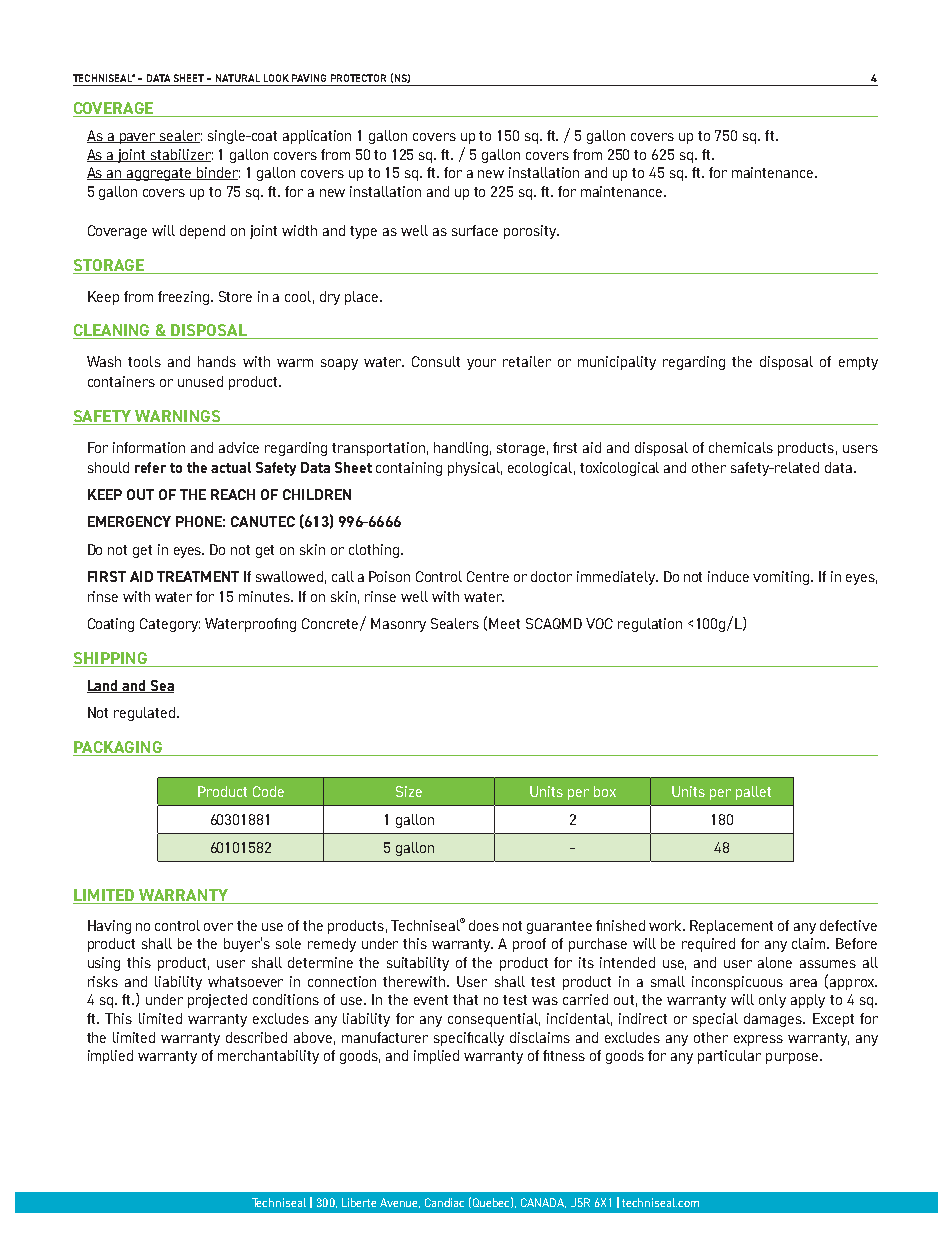 This screenshot has width=952, height=1233. I want to click on ecological, so click(540, 469).
